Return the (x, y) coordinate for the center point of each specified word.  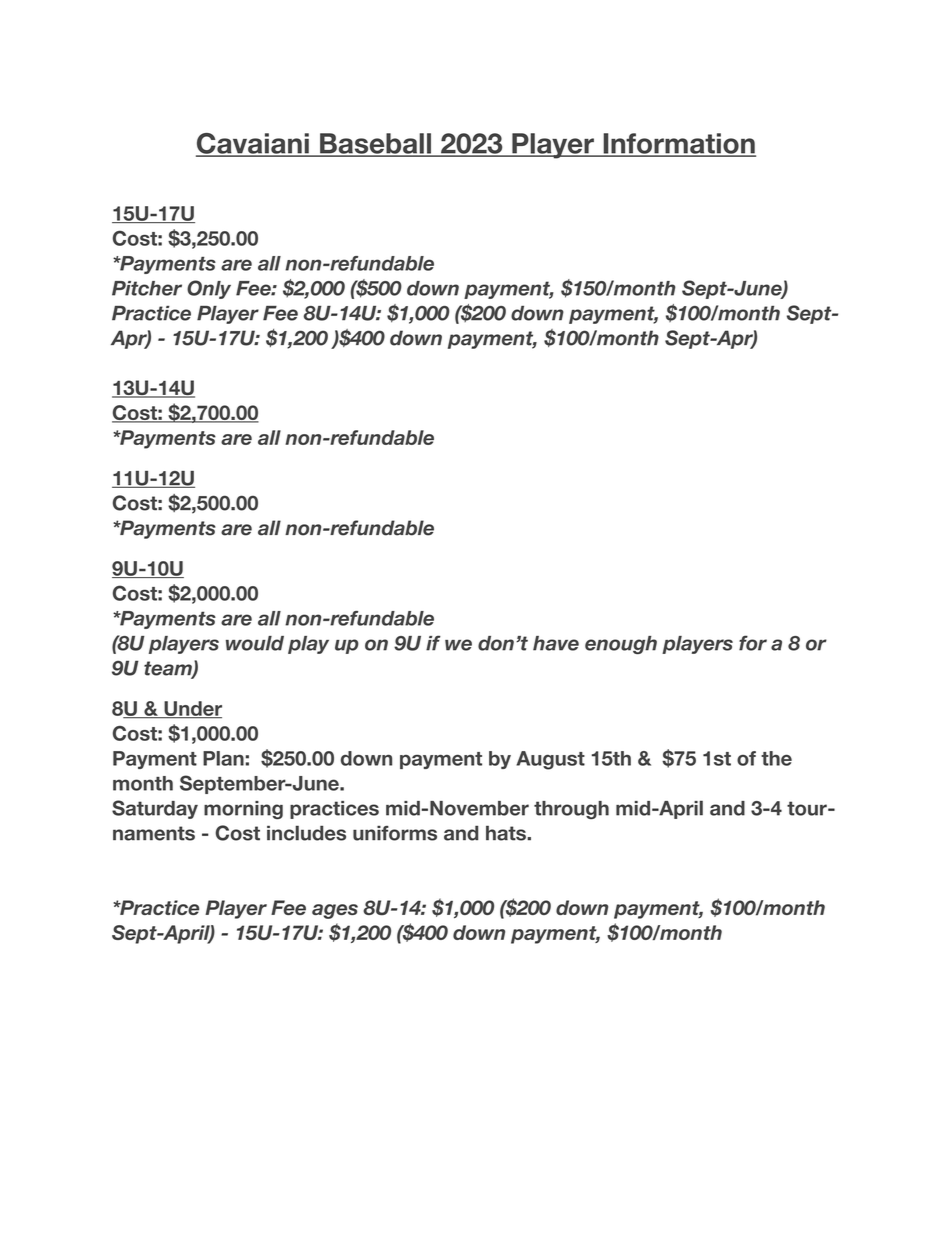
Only (209, 289)
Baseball (376, 144)
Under (192, 709)
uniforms (395, 833)
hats (507, 833)
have (556, 643)
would (255, 643)
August (550, 760)
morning (243, 810)
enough (621, 645)
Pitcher (147, 288)
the (776, 758)
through (571, 810)
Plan (224, 758)
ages (335, 911)
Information (678, 144)
